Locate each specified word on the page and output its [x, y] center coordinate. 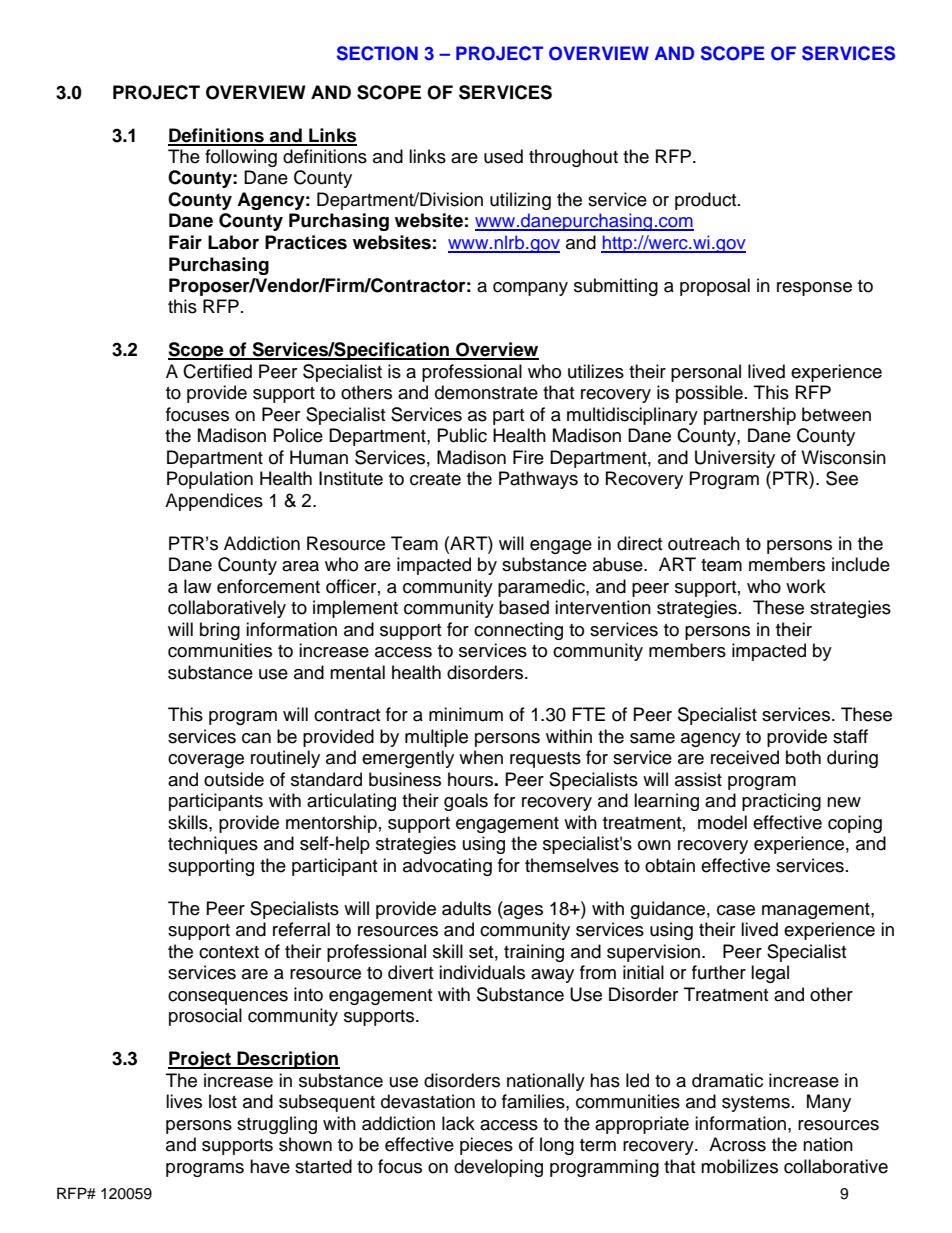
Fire [528, 457]
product [707, 201]
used [503, 156]
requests [545, 760]
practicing [781, 802]
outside [234, 779]
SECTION [377, 53]
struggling [277, 1125]
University [735, 459]
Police [298, 435]
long [557, 1146]
